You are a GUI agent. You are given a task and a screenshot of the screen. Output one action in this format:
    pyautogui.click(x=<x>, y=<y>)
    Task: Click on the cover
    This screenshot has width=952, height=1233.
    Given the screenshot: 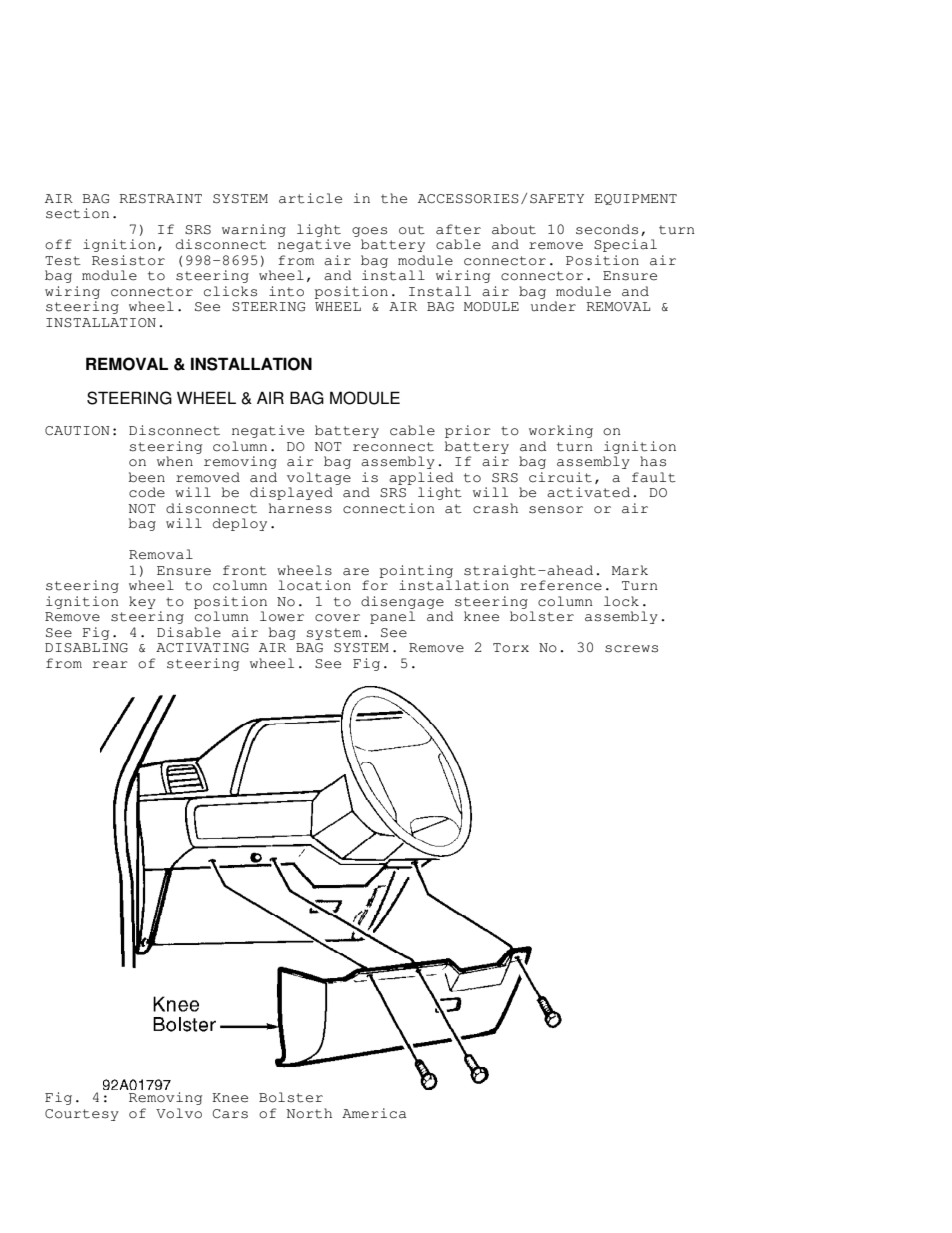 What is the action you would take?
    pyautogui.click(x=337, y=618)
